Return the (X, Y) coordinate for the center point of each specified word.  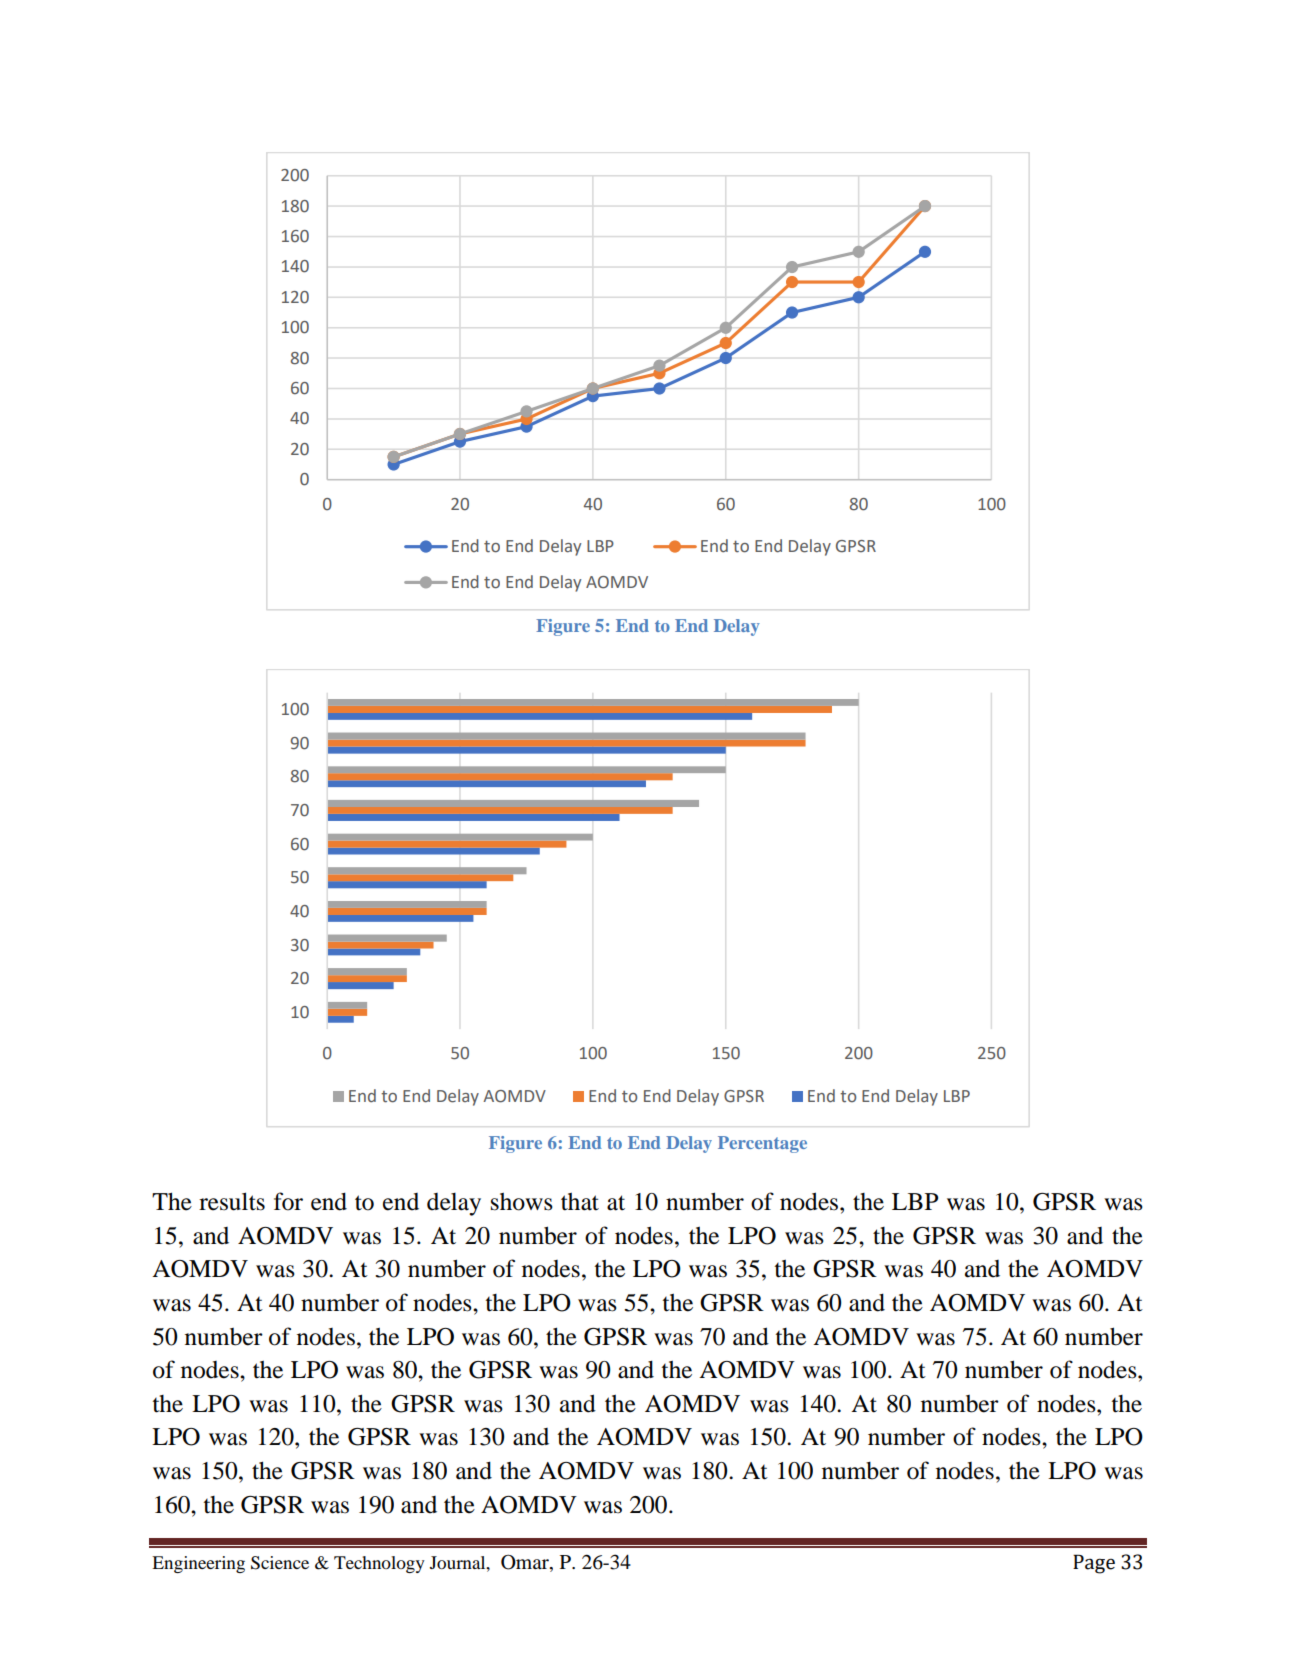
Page (1094, 1564)
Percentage (762, 1144)
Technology (379, 1564)
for (288, 1201)
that (580, 1201)
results (232, 1201)
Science (280, 1563)
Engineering (198, 1564)
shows (522, 1201)
